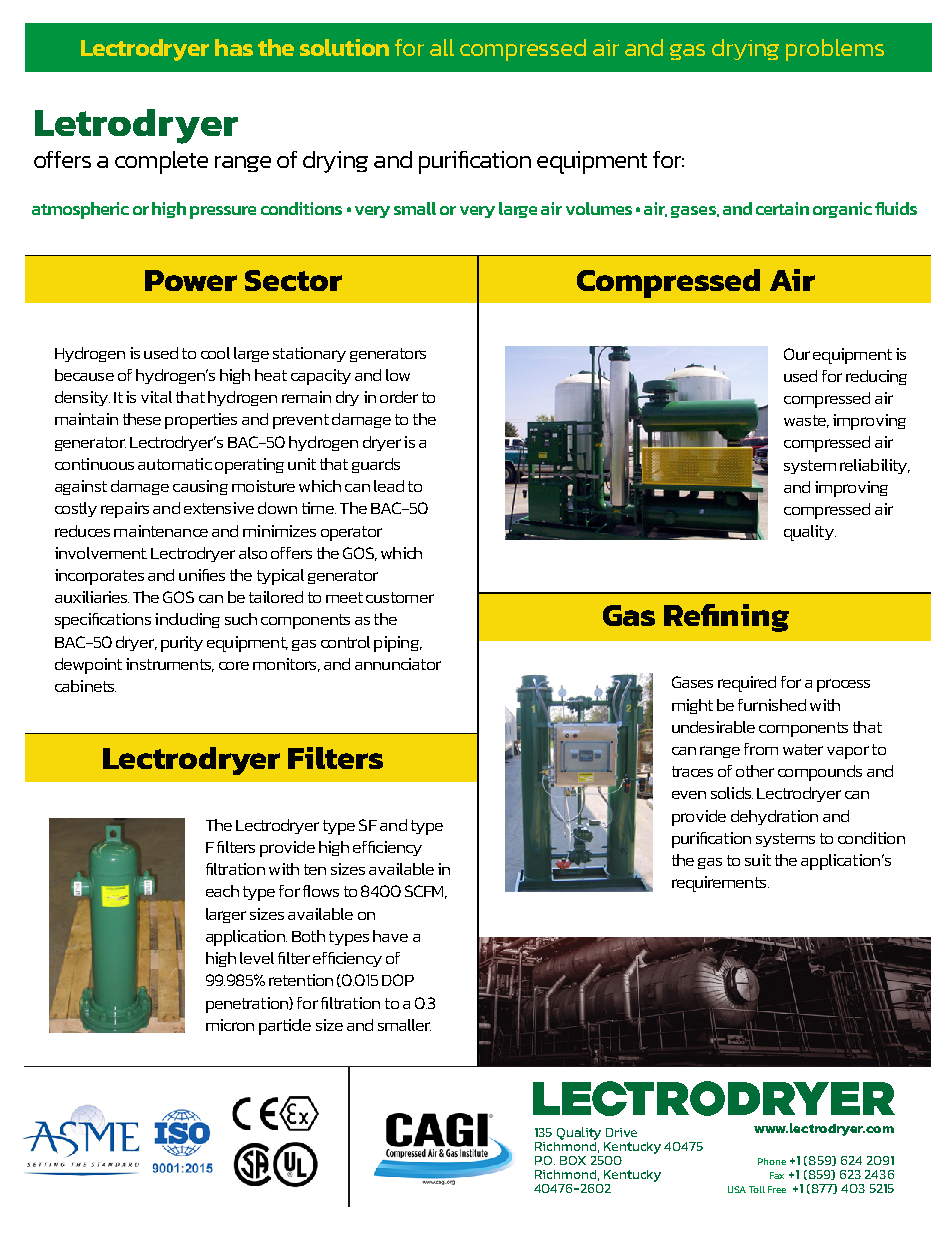 The height and width of the screenshot is (1233, 952). What do you see at coordinates (772, 1161) in the screenshot?
I see `Phone` at bounding box center [772, 1161].
